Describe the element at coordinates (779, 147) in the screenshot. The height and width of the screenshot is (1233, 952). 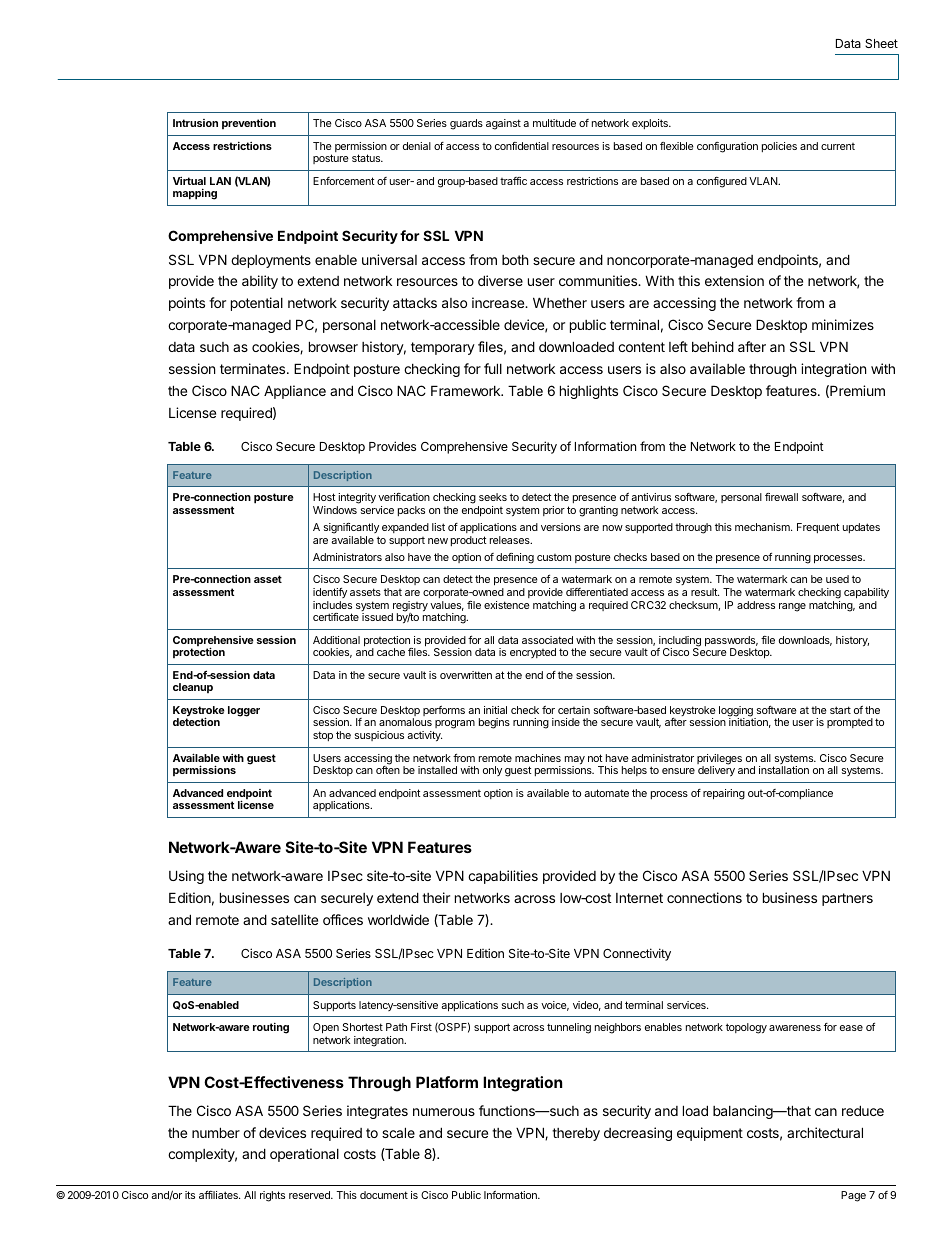
I see `policies` at that location.
